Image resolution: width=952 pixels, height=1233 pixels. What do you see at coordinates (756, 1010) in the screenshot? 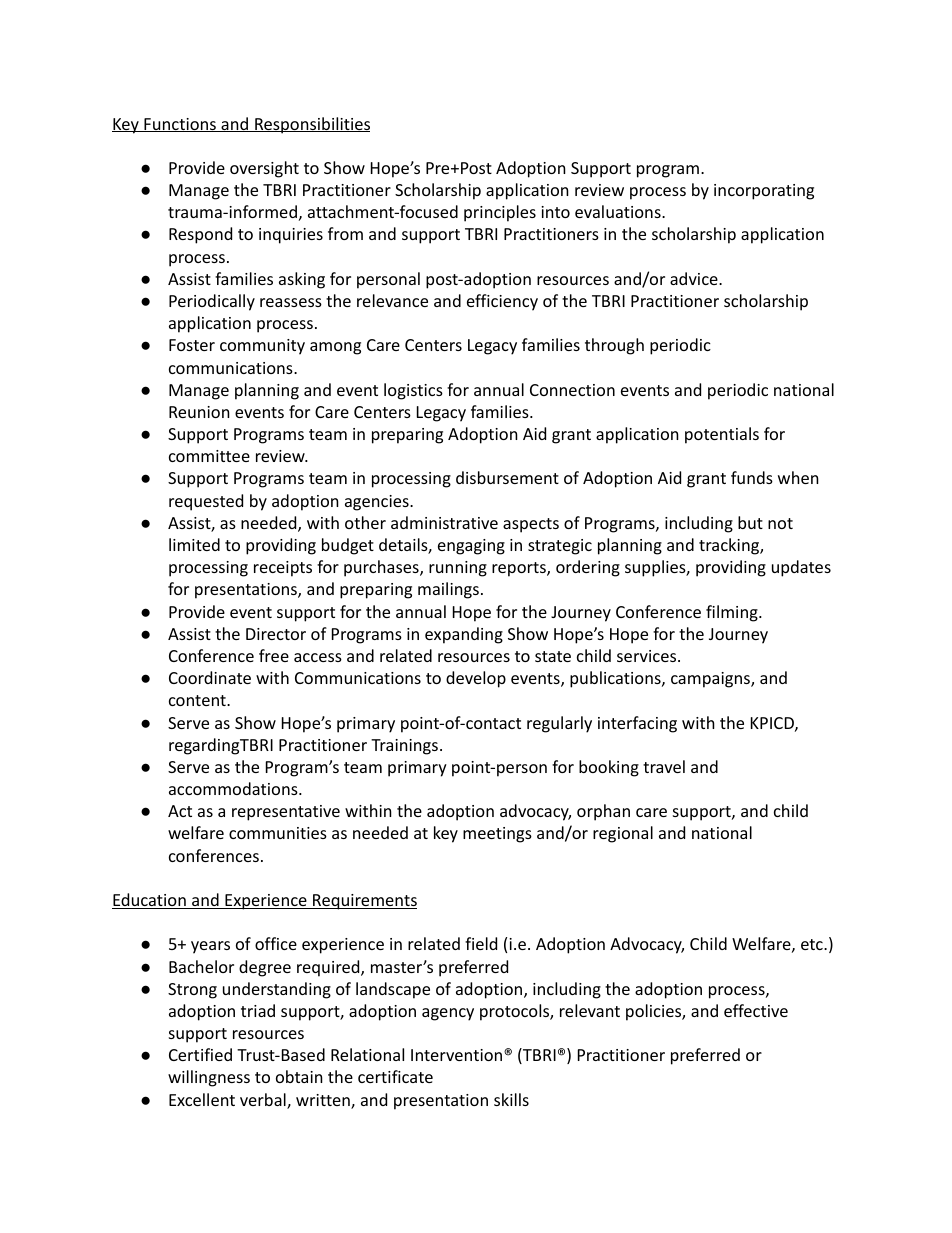
I see `effective` at bounding box center [756, 1010].
